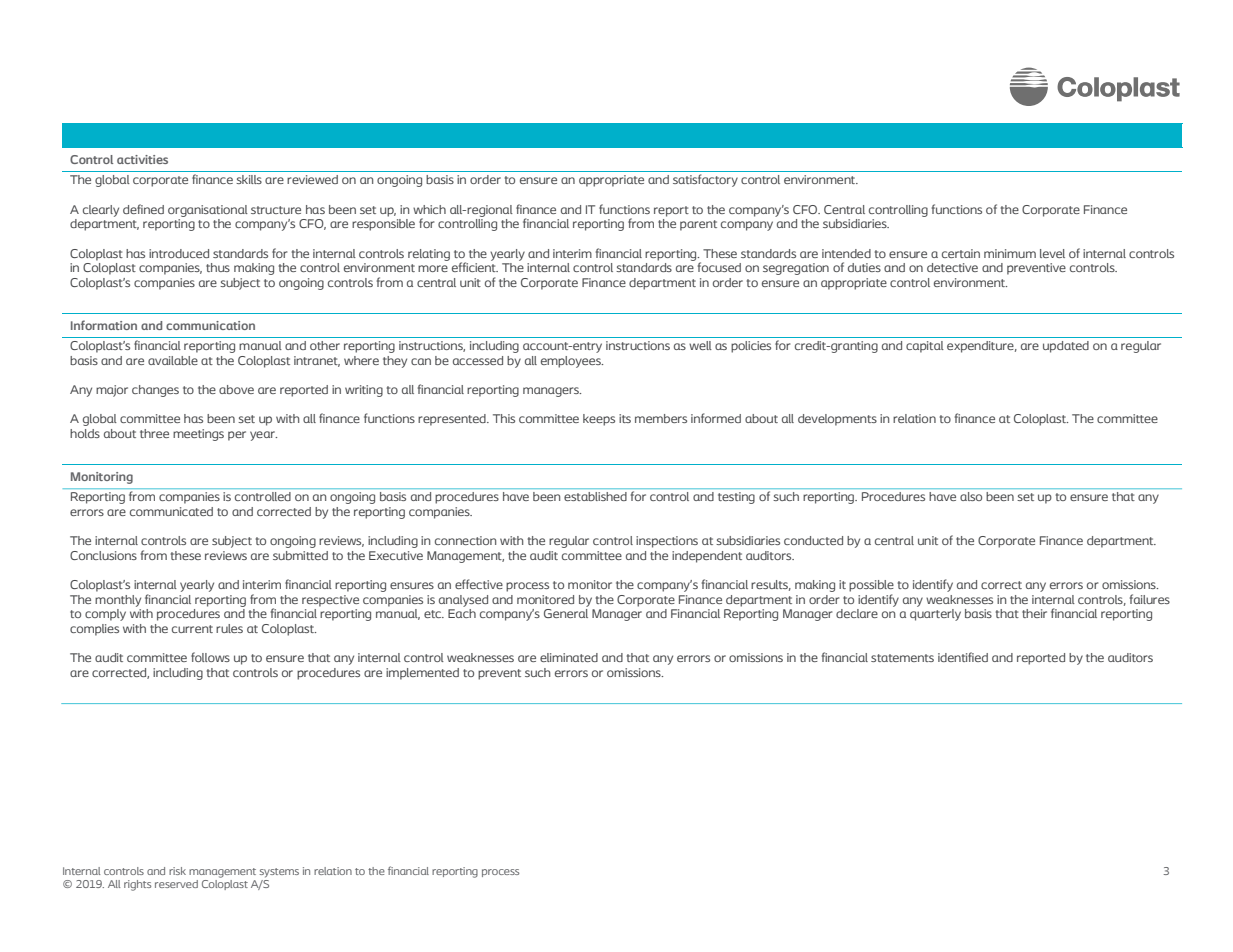 This screenshot has width=1233, height=952. Describe the element at coordinates (963, 657) in the screenshot. I see `identified` at that location.
